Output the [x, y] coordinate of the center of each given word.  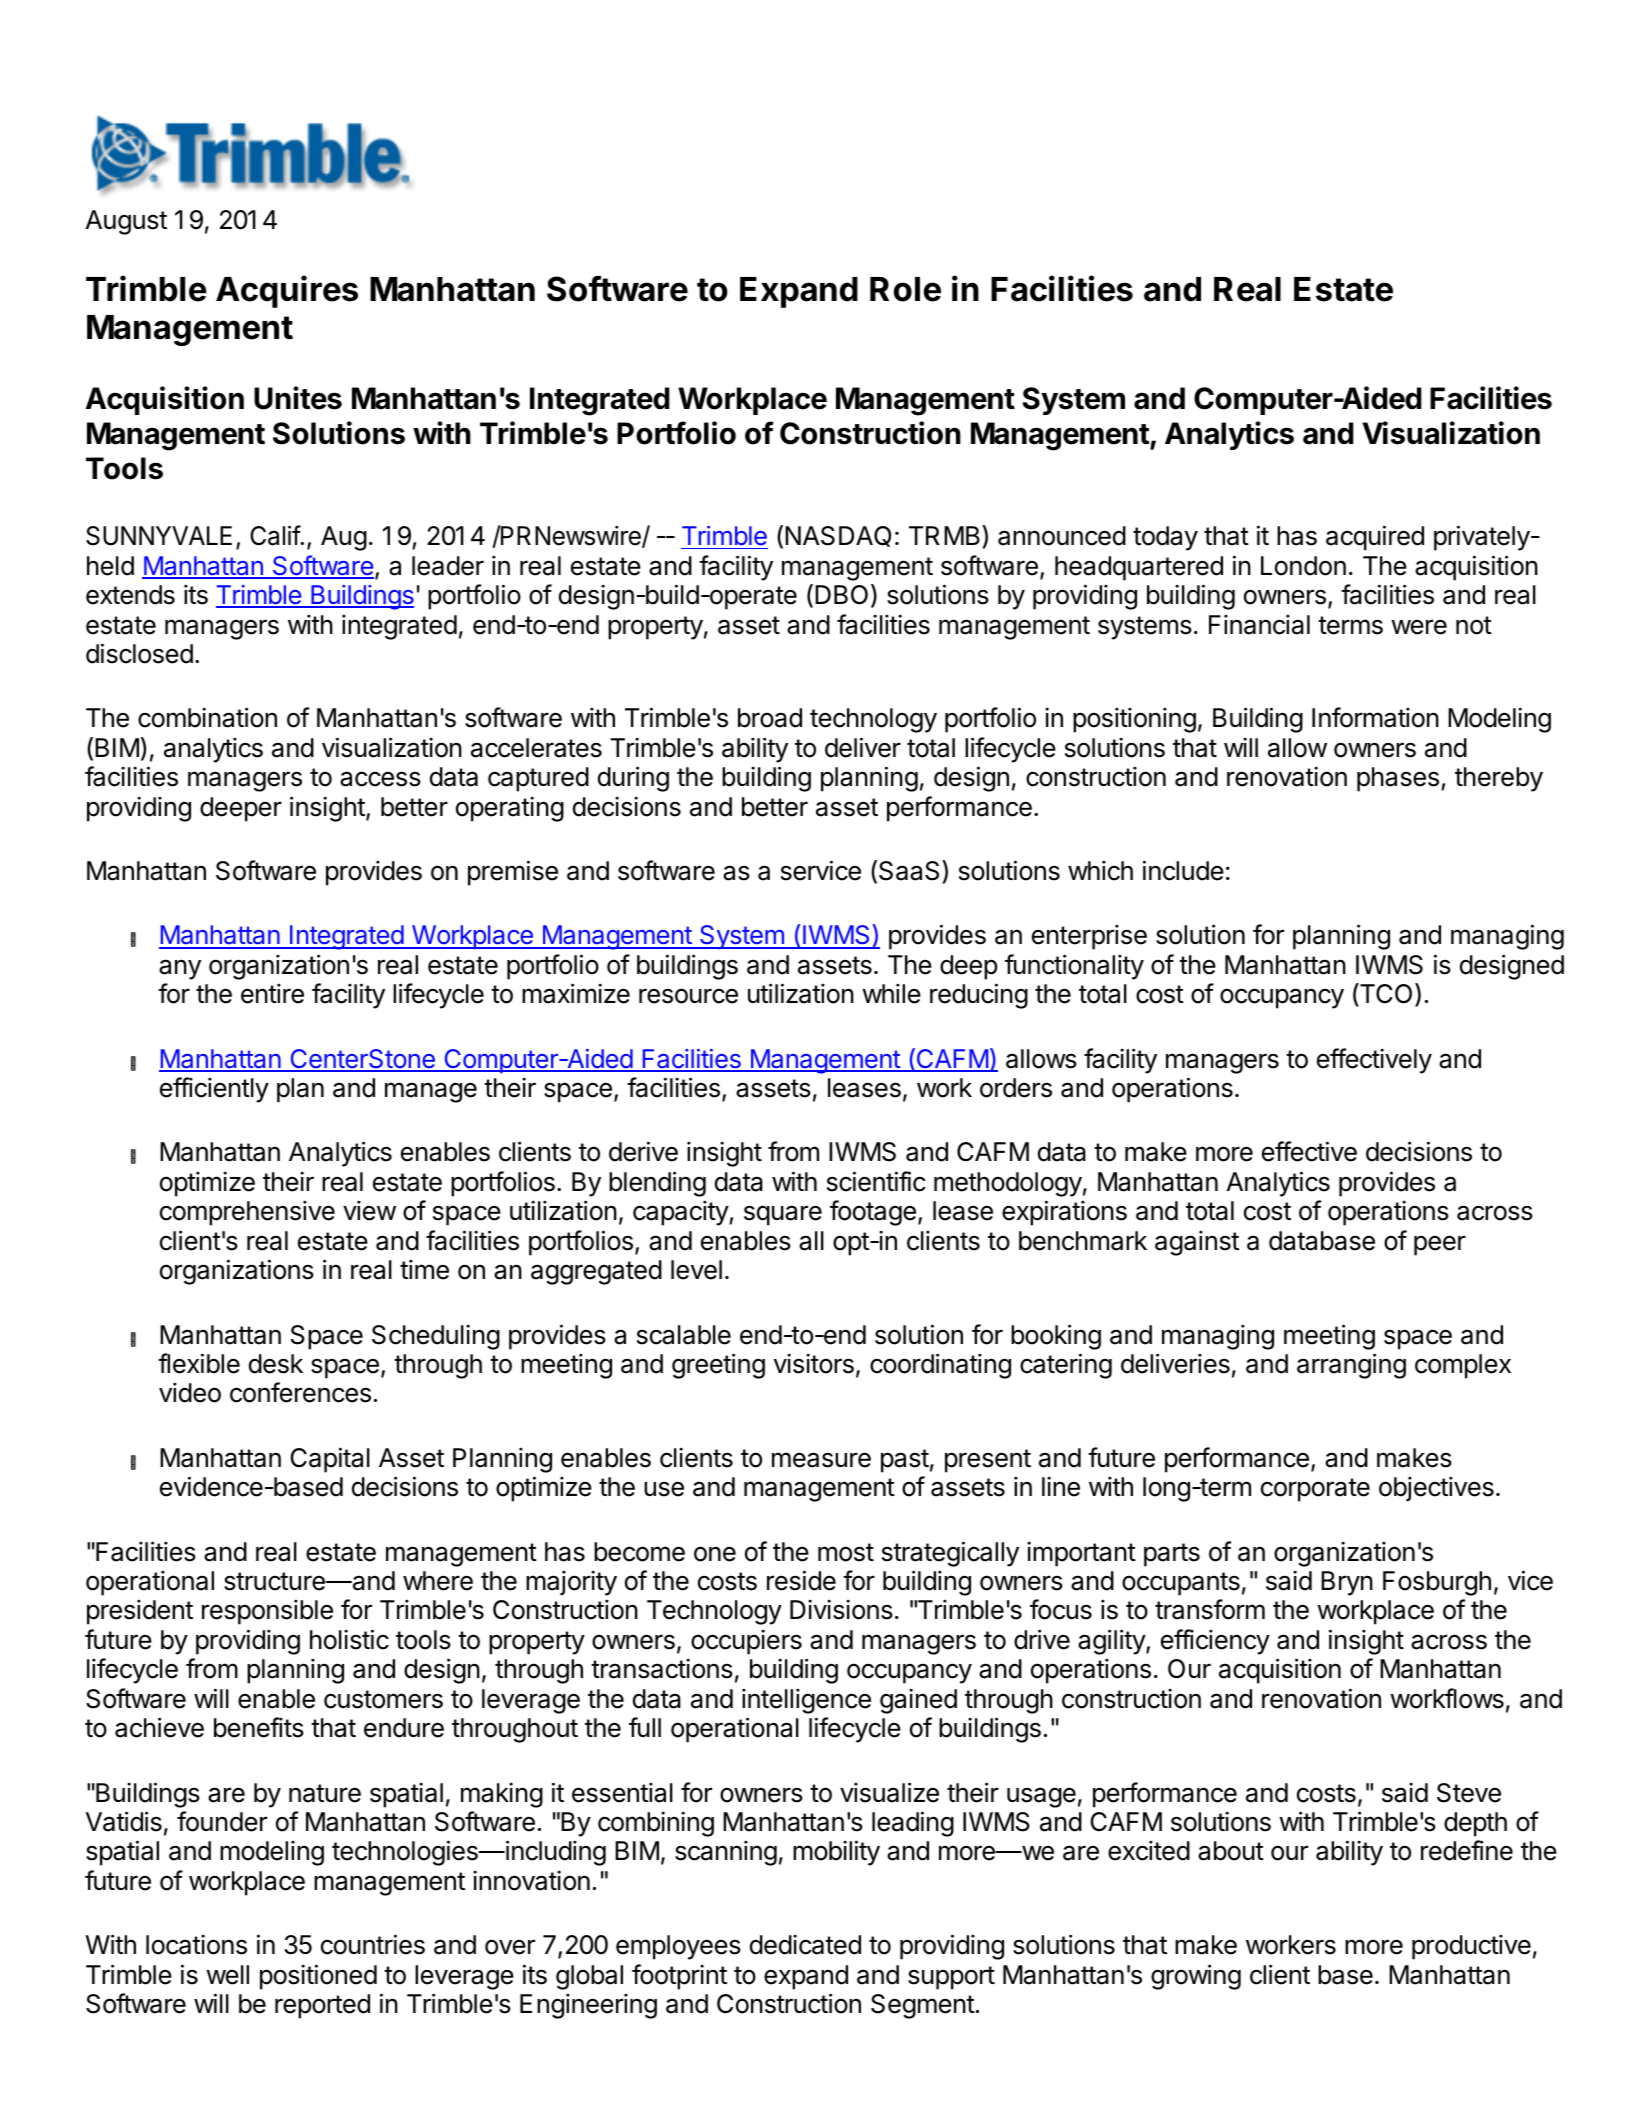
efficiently [214, 1090]
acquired [1375, 538]
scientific [876, 1181]
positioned [318, 1977]
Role [905, 289]
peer [1440, 1245]
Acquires [287, 291]
